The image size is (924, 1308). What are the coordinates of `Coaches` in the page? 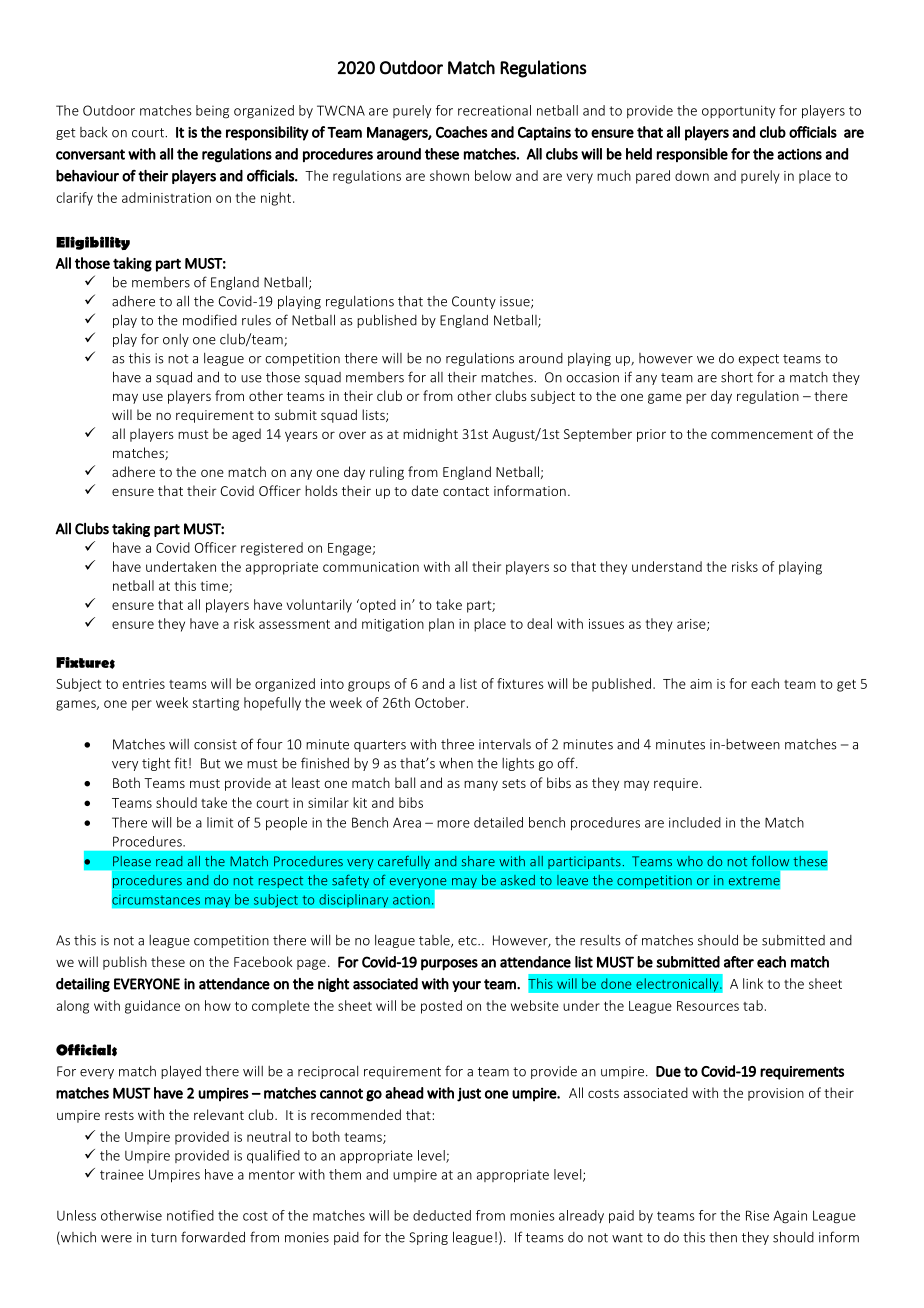 It's located at (462, 132).
